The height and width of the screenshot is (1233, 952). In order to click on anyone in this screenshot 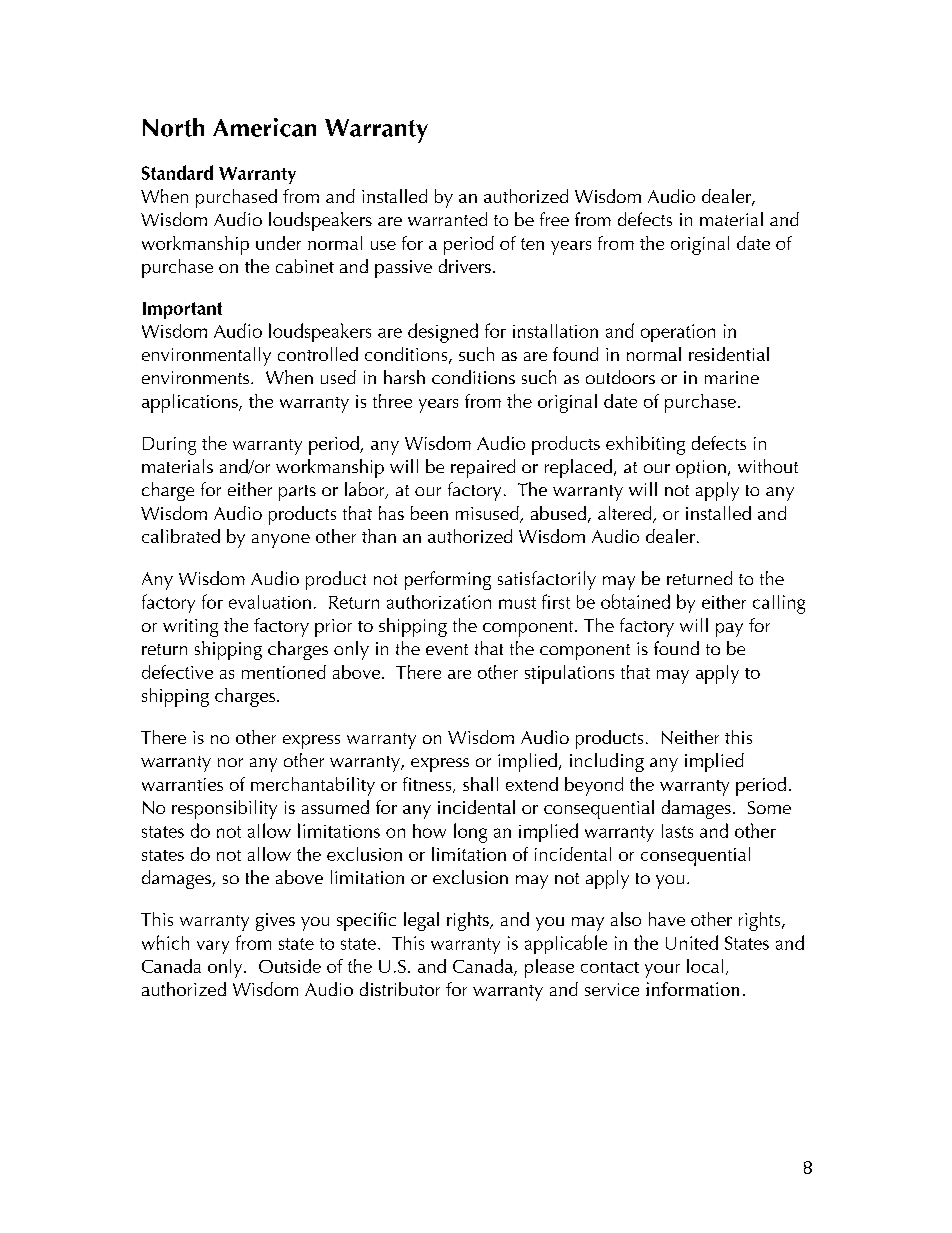, I will do `click(281, 541)`.
